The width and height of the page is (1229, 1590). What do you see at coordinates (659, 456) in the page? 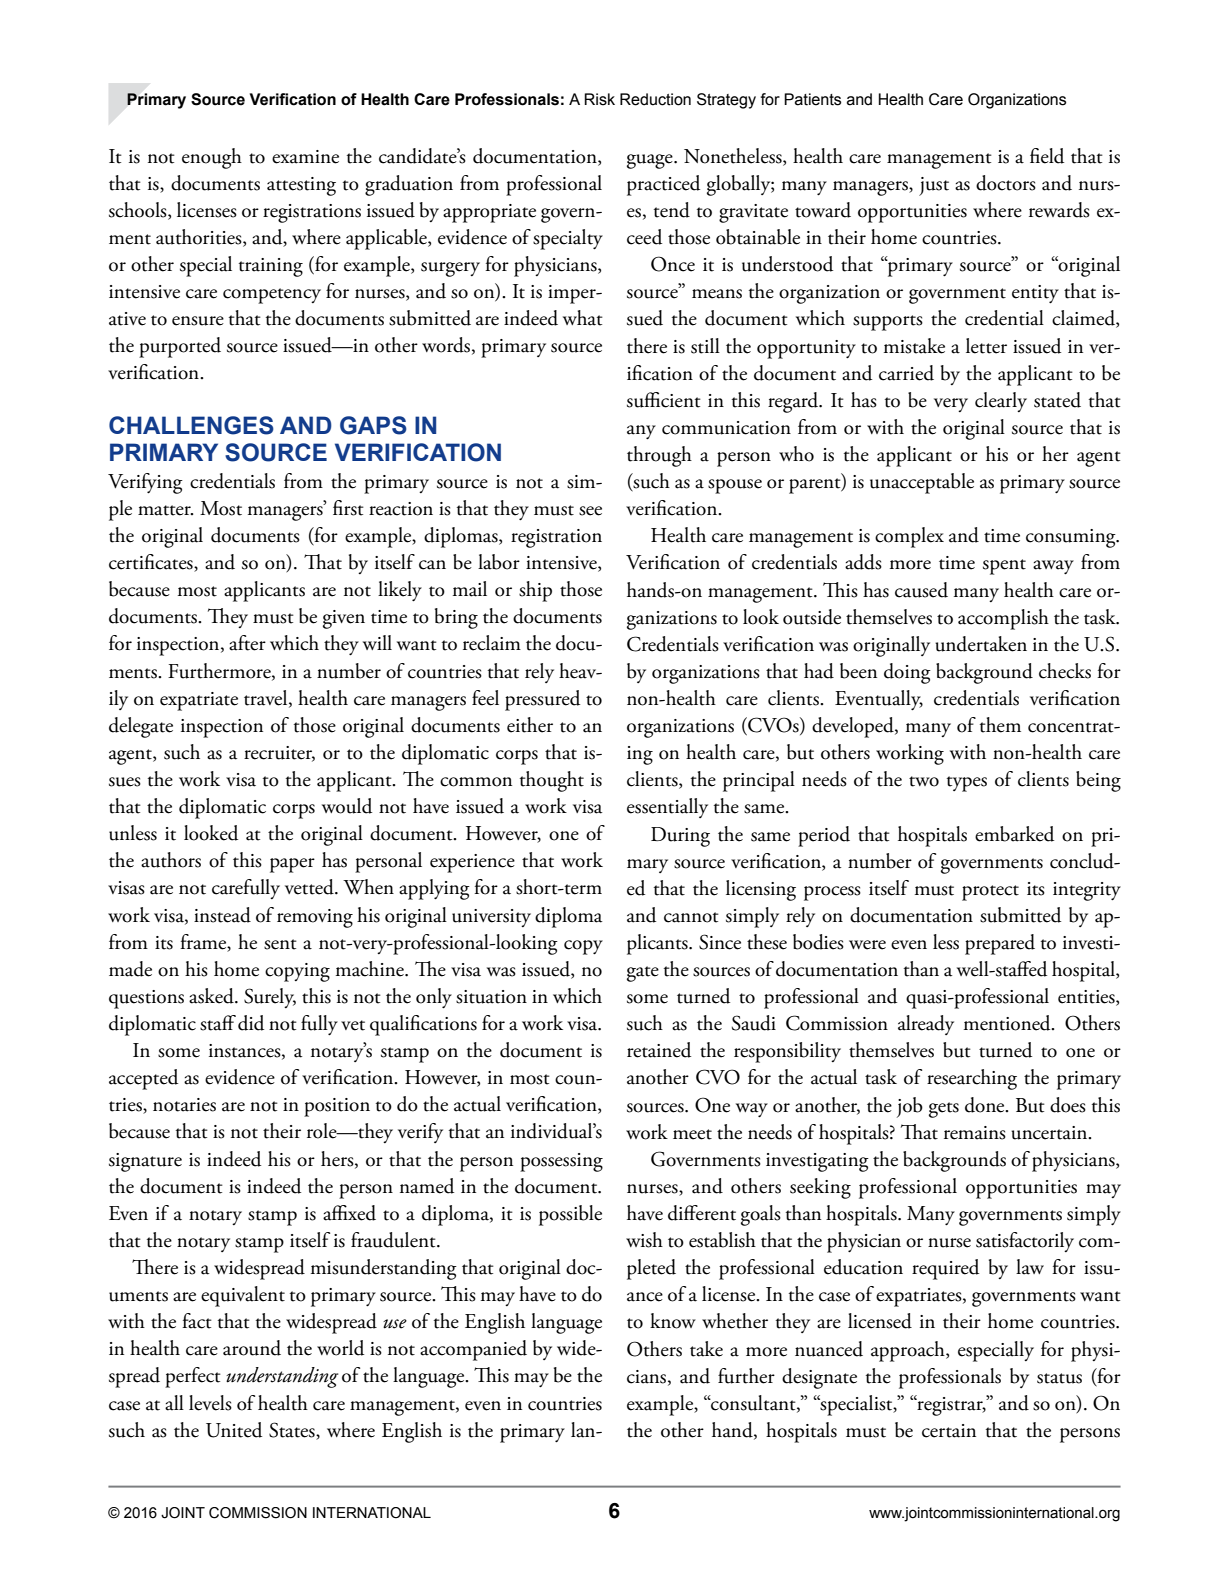
I see `through` at bounding box center [659, 456].
